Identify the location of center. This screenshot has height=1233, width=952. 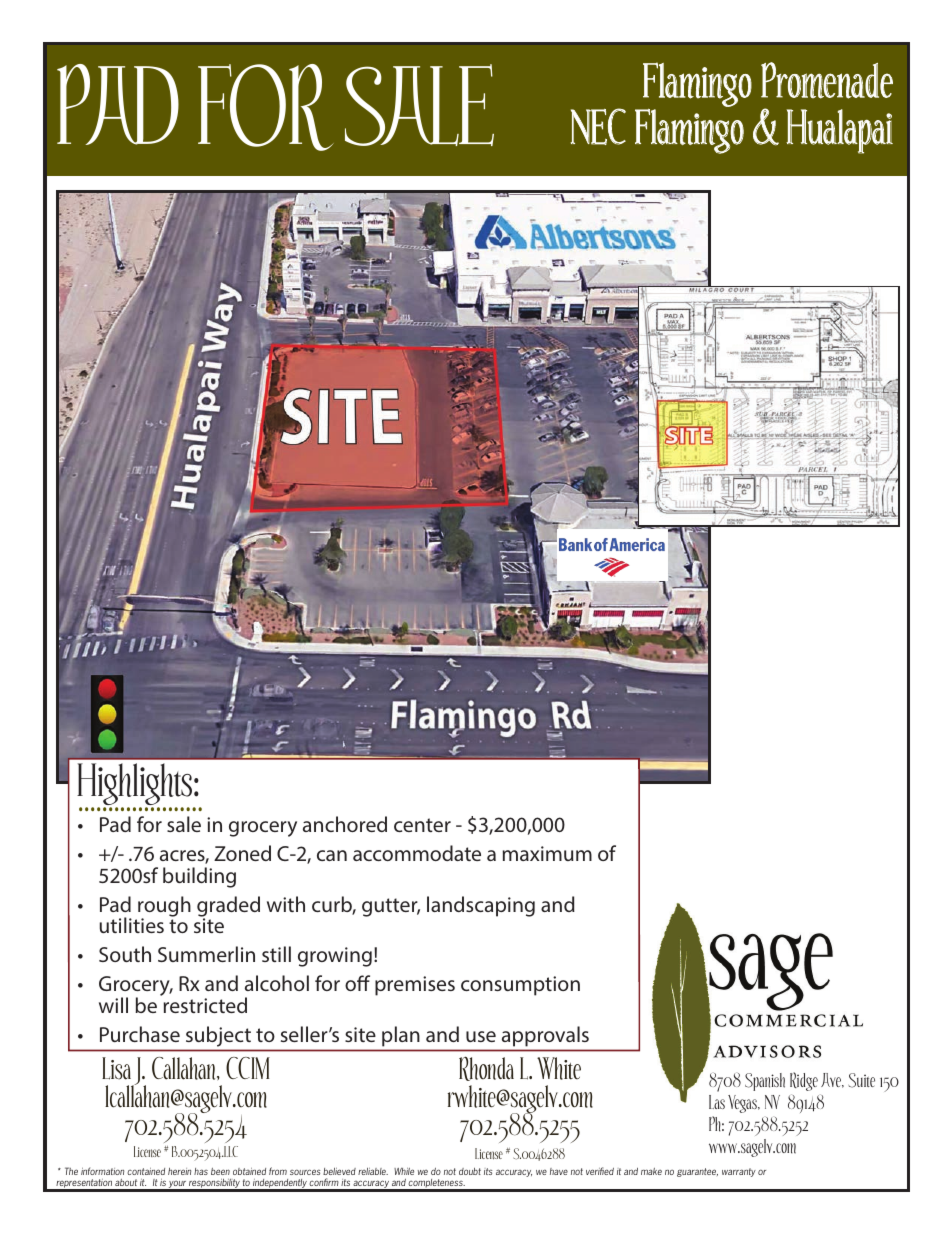
(422, 825).
